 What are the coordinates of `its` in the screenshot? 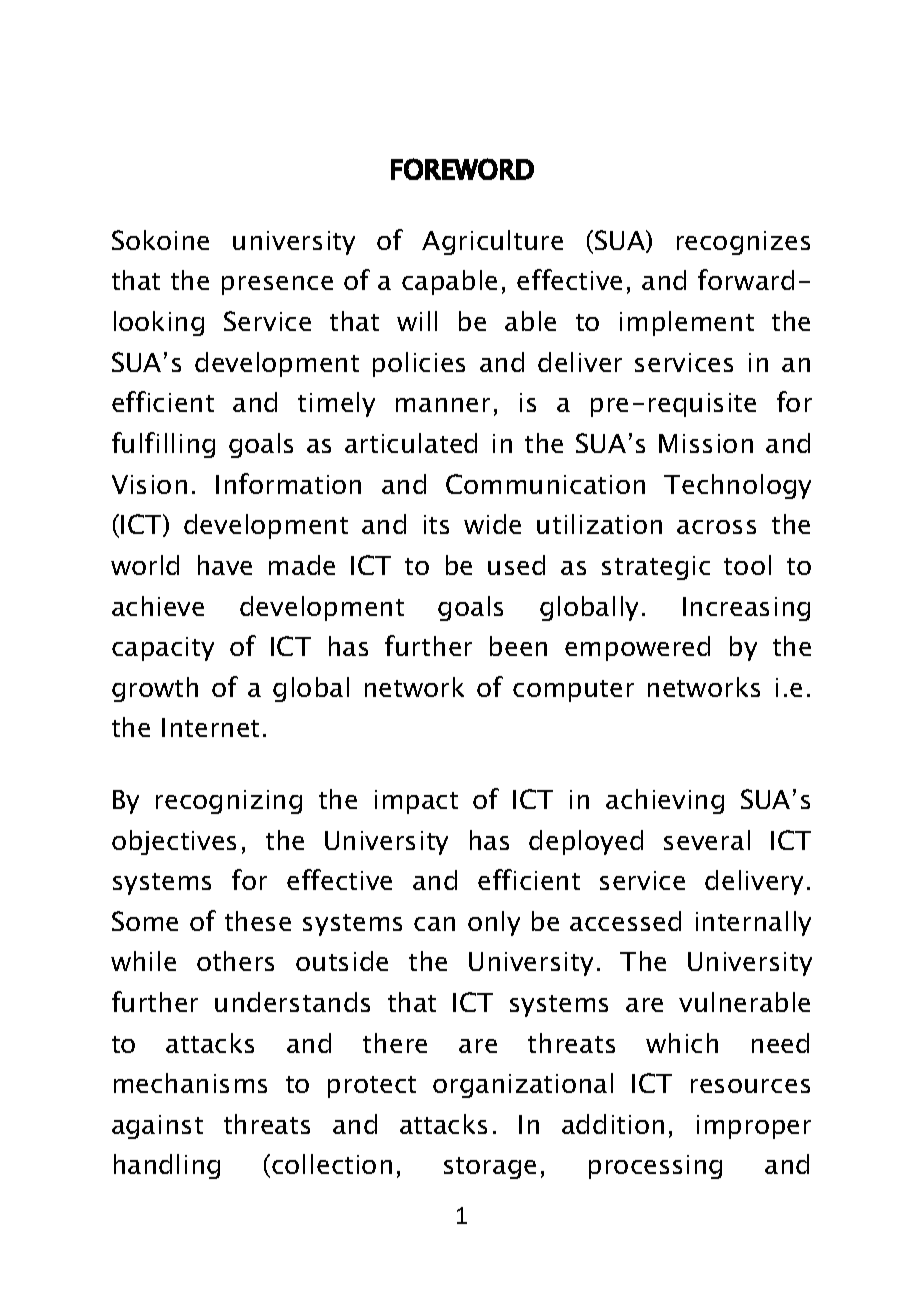 It's located at (436, 524).
